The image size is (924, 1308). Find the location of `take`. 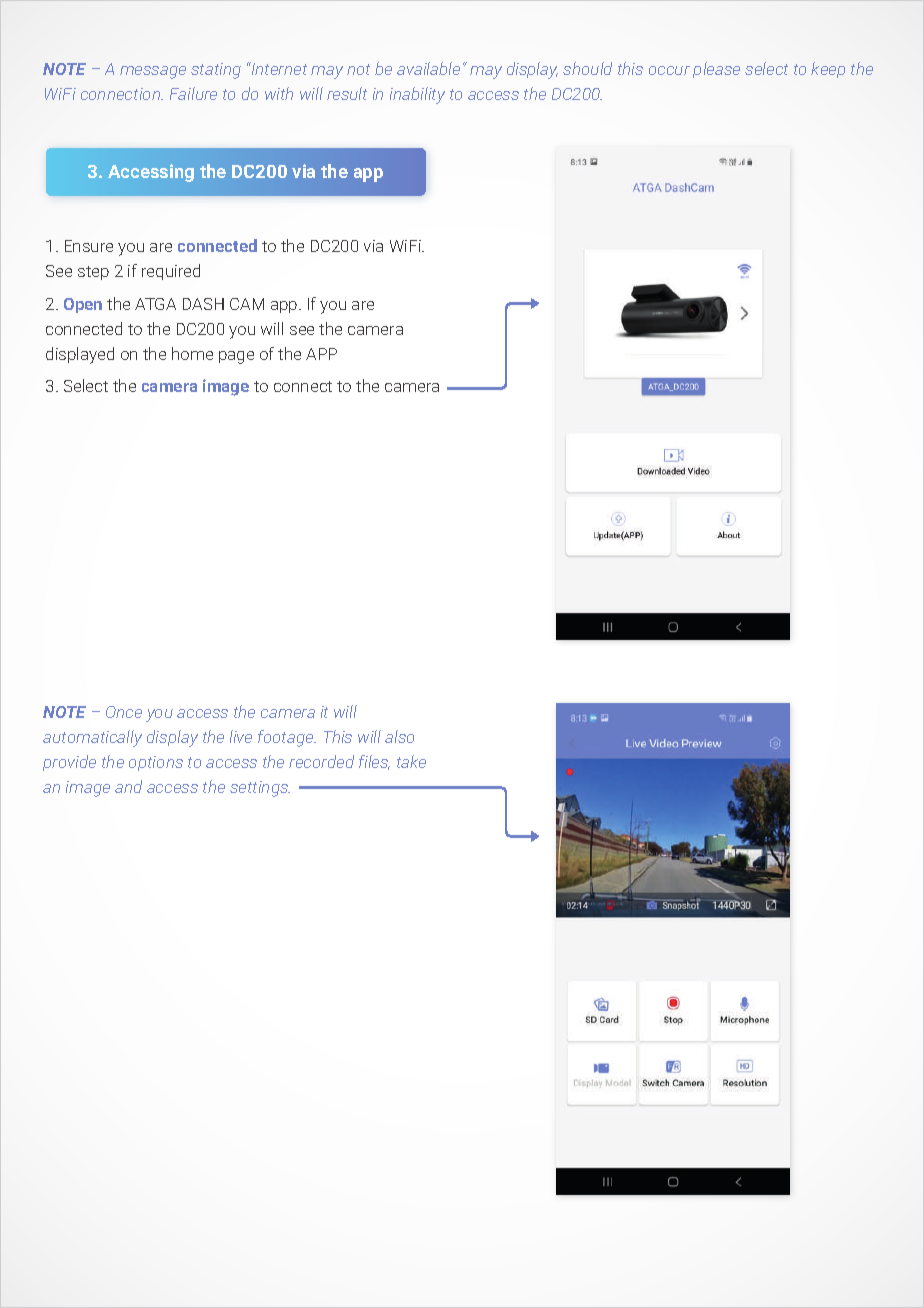

take is located at coordinates (411, 761).
